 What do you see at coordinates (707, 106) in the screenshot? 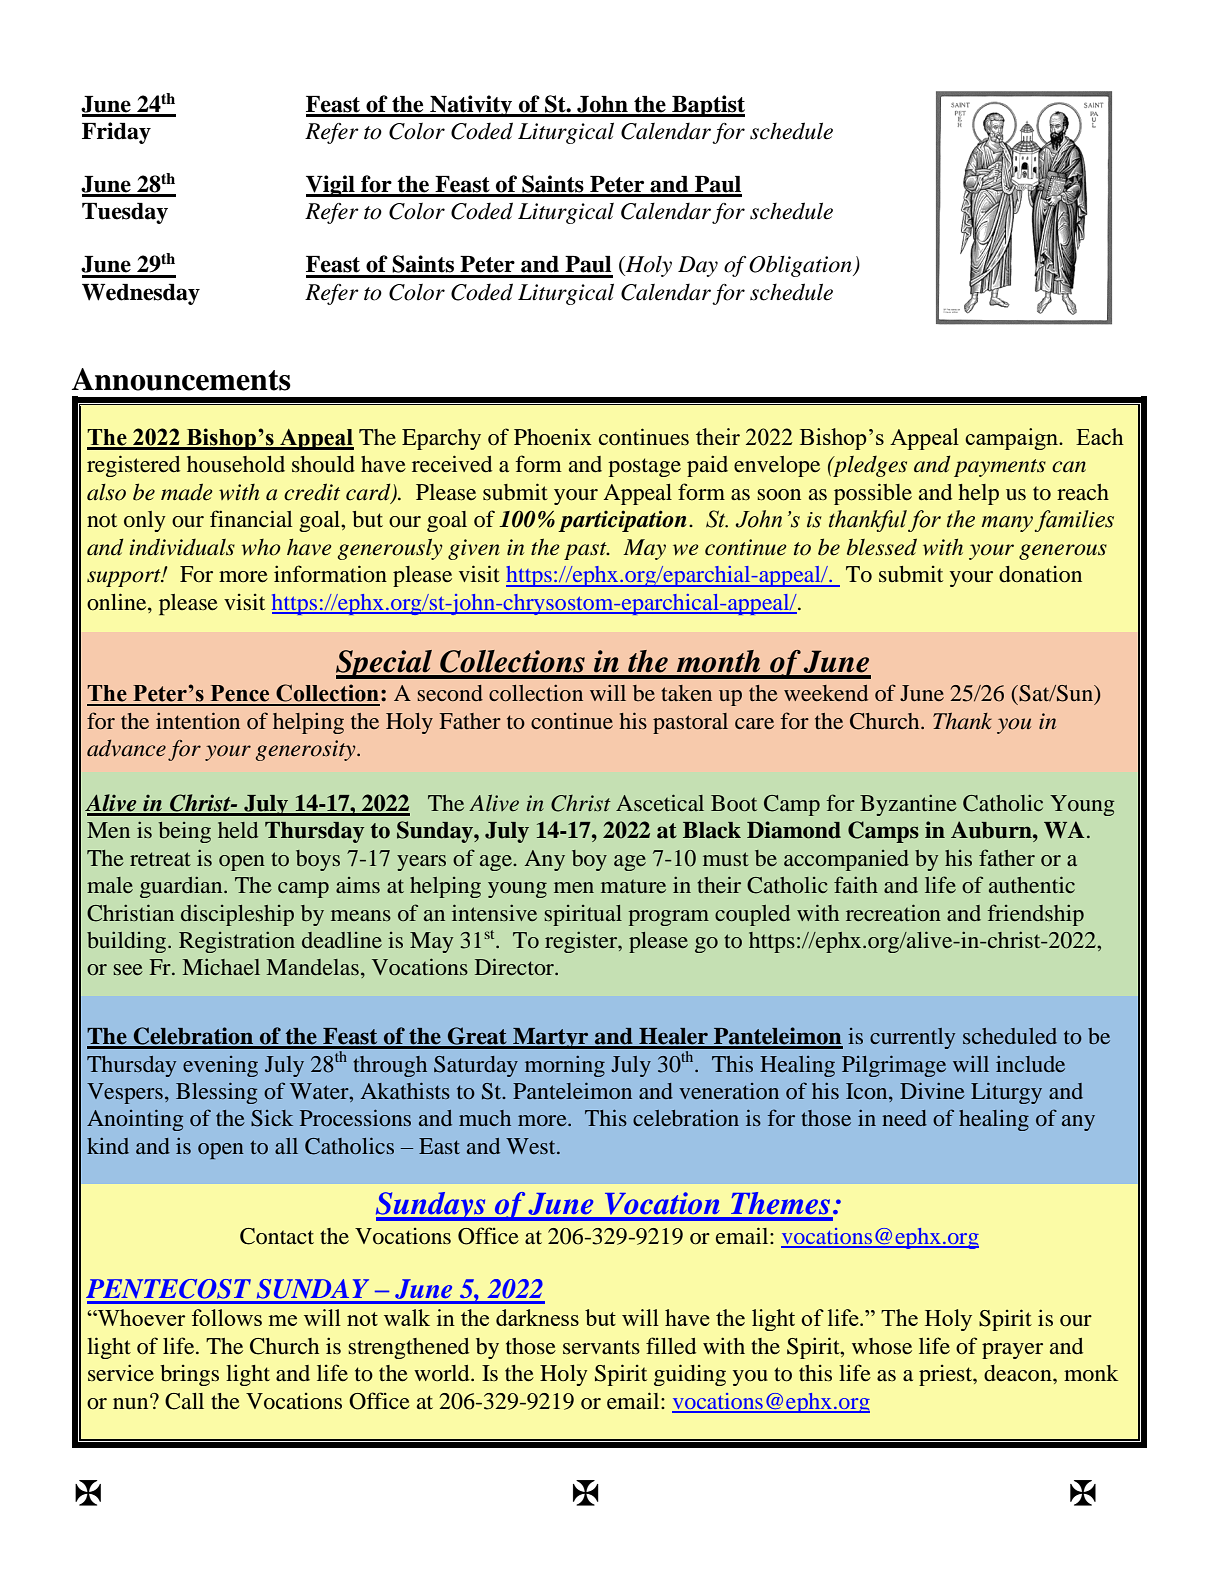
I see `Baptist` at bounding box center [707, 106].
